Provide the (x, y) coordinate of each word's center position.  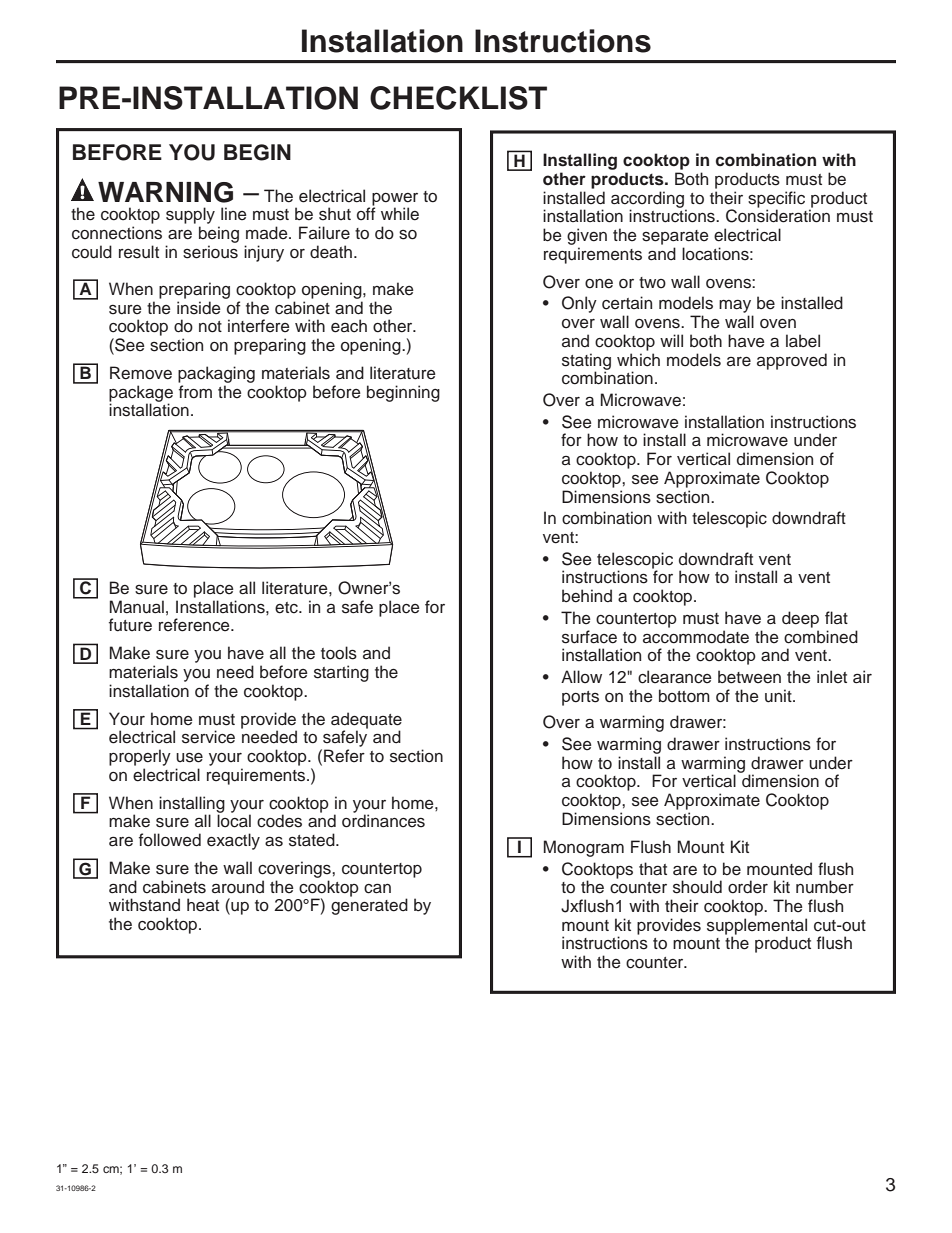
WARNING (165, 192)
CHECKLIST (458, 98)
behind (587, 596)
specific (776, 200)
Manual (137, 607)
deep (800, 619)
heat (203, 905)
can (377, 889)
